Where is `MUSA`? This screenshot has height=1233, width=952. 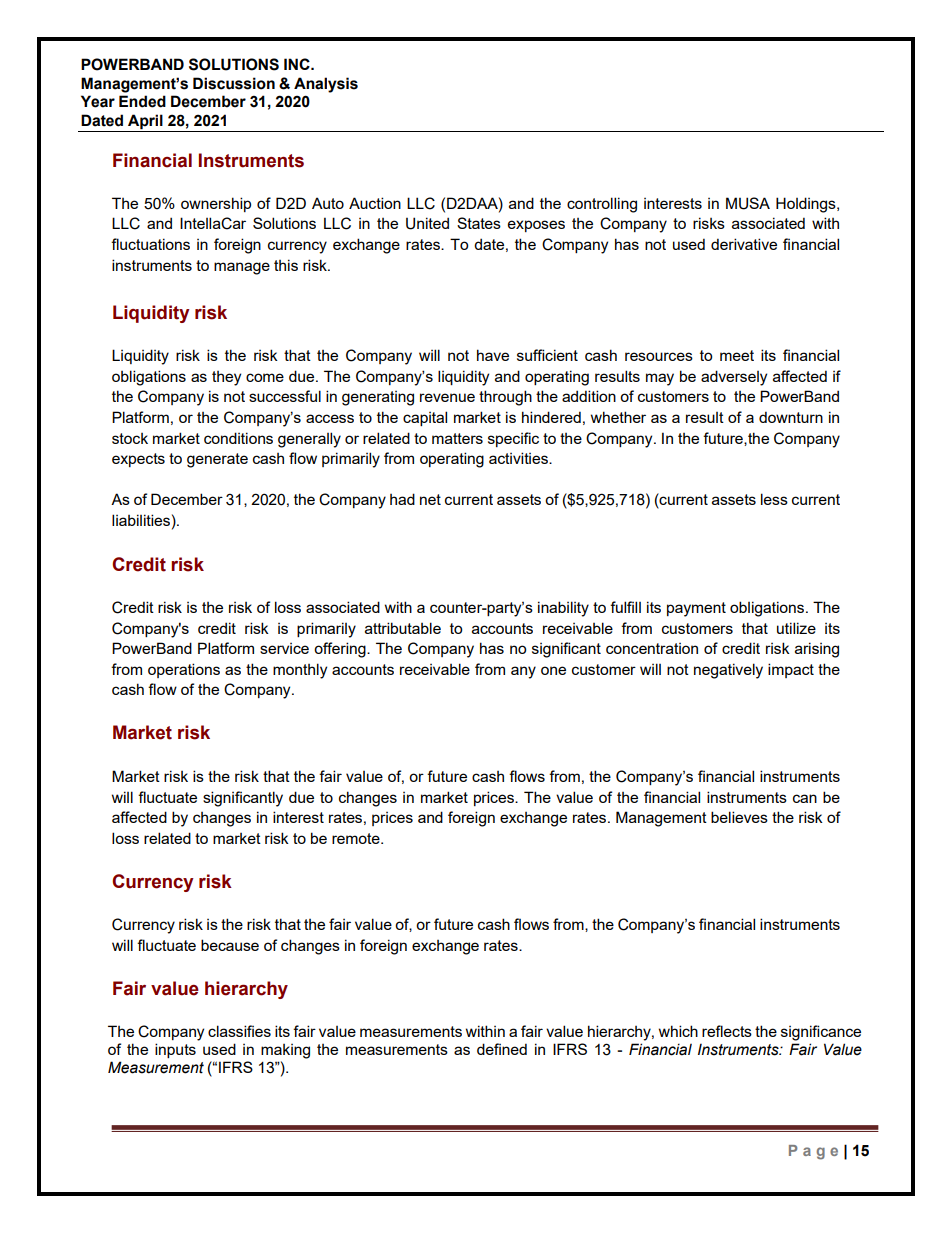
MUSA is located at coordinates (748, 203).
